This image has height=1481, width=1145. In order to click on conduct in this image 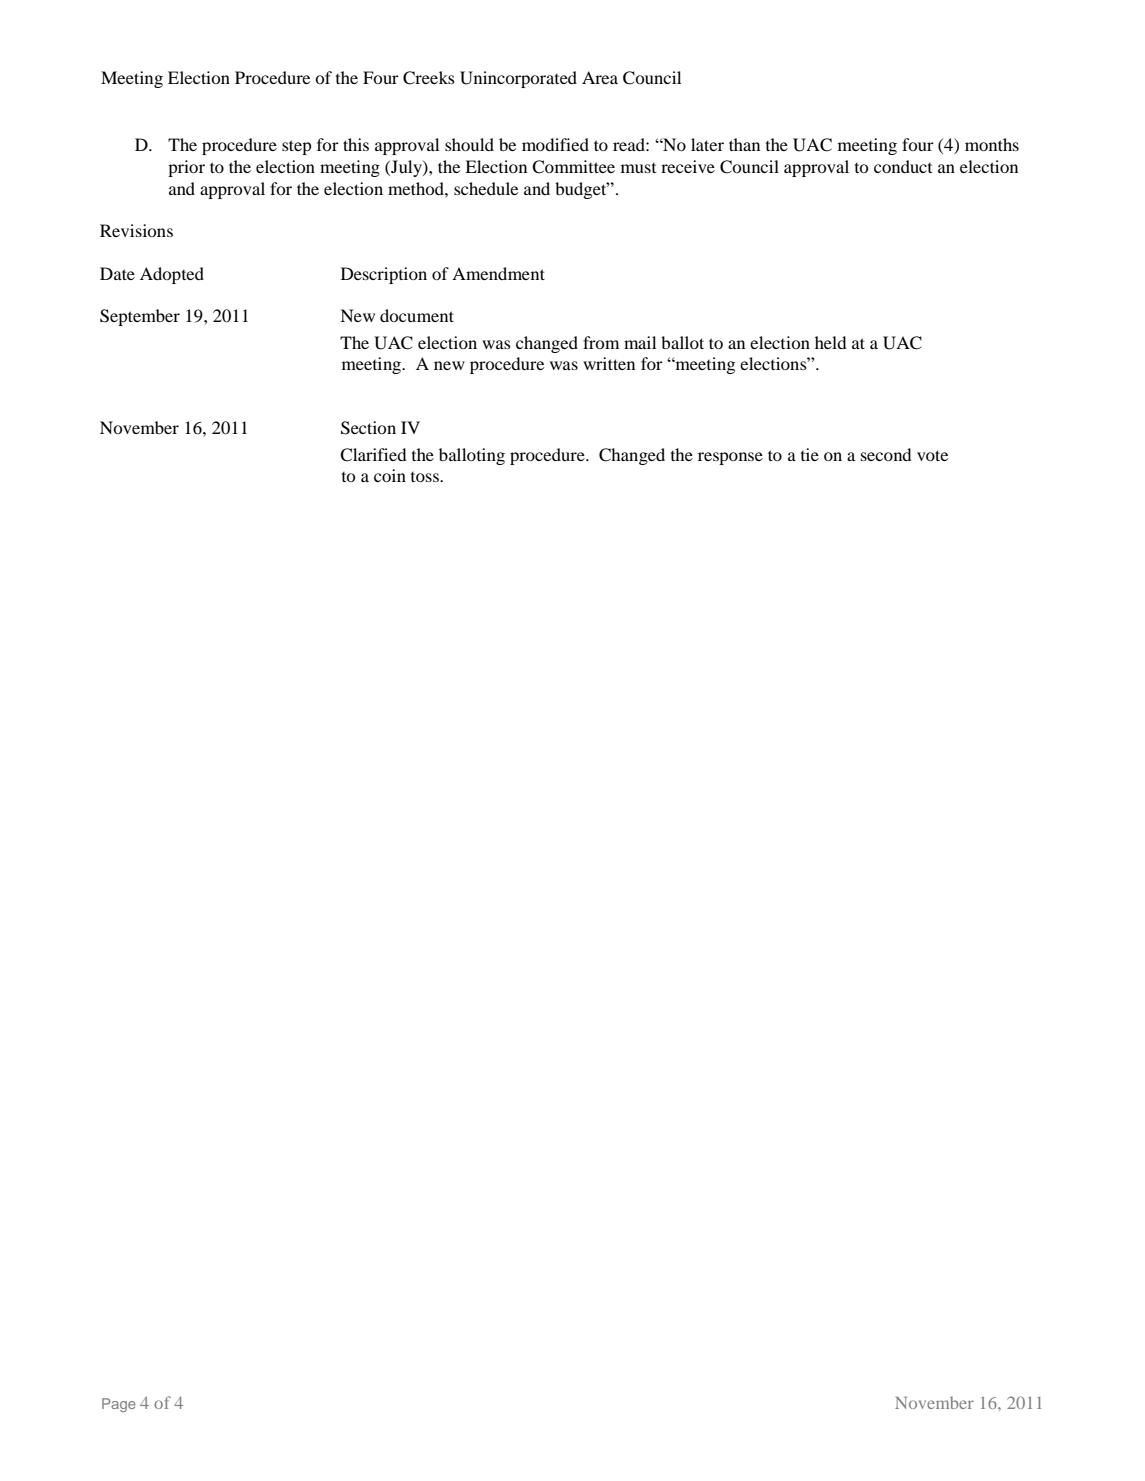, I will do `click(903, 166)`.
